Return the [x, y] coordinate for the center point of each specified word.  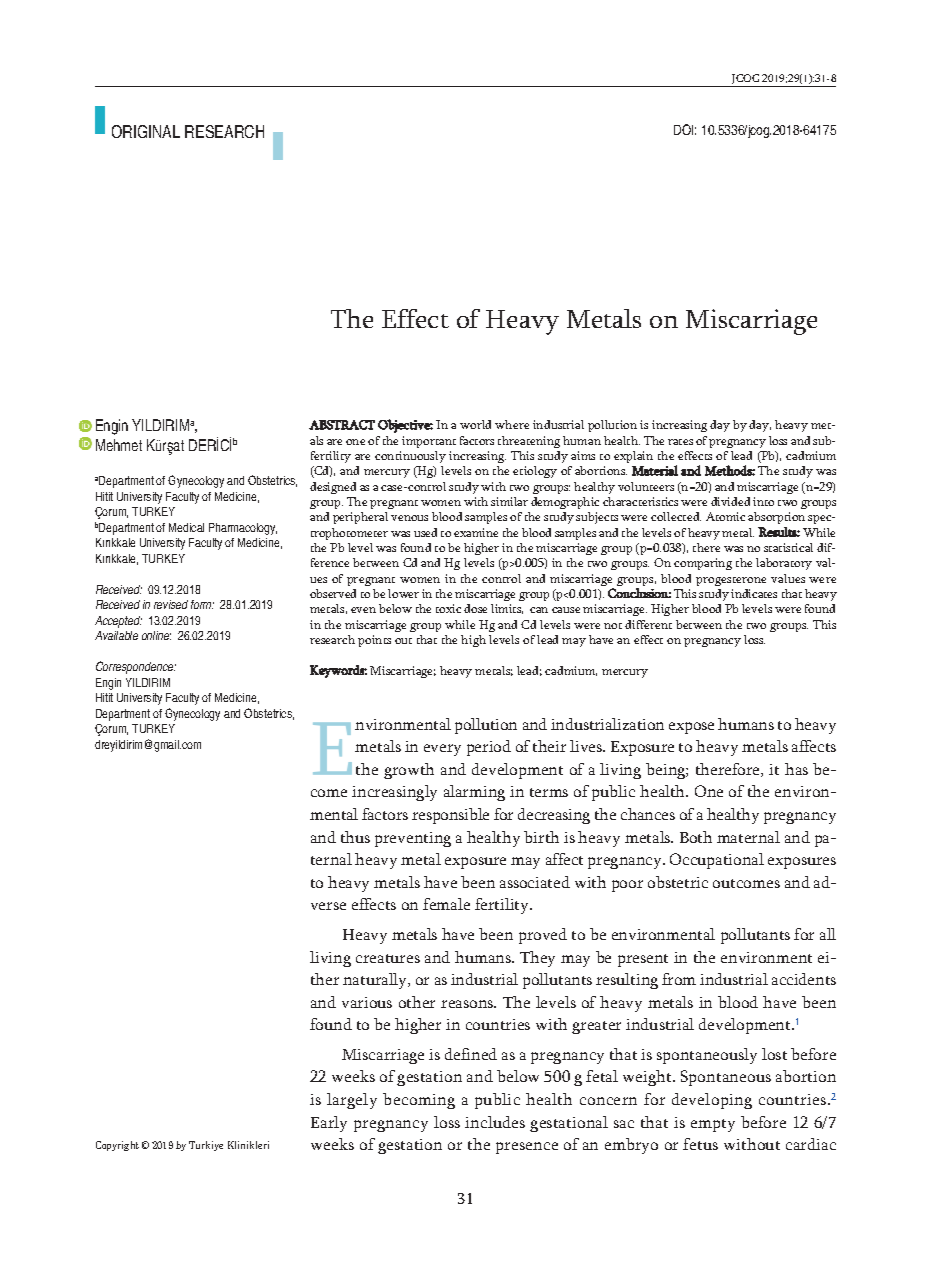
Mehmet [119, 445]
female [446, 904]
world [475, 424]
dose [475, 608]
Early [329, 1124]
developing [712, 1101]
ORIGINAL [146, 131]
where [512, 424]
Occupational [717, 861]
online [156, 635]
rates [680, 442]
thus [355, 837]
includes [495, 1122]
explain [633, 457]
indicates [754, 593]
